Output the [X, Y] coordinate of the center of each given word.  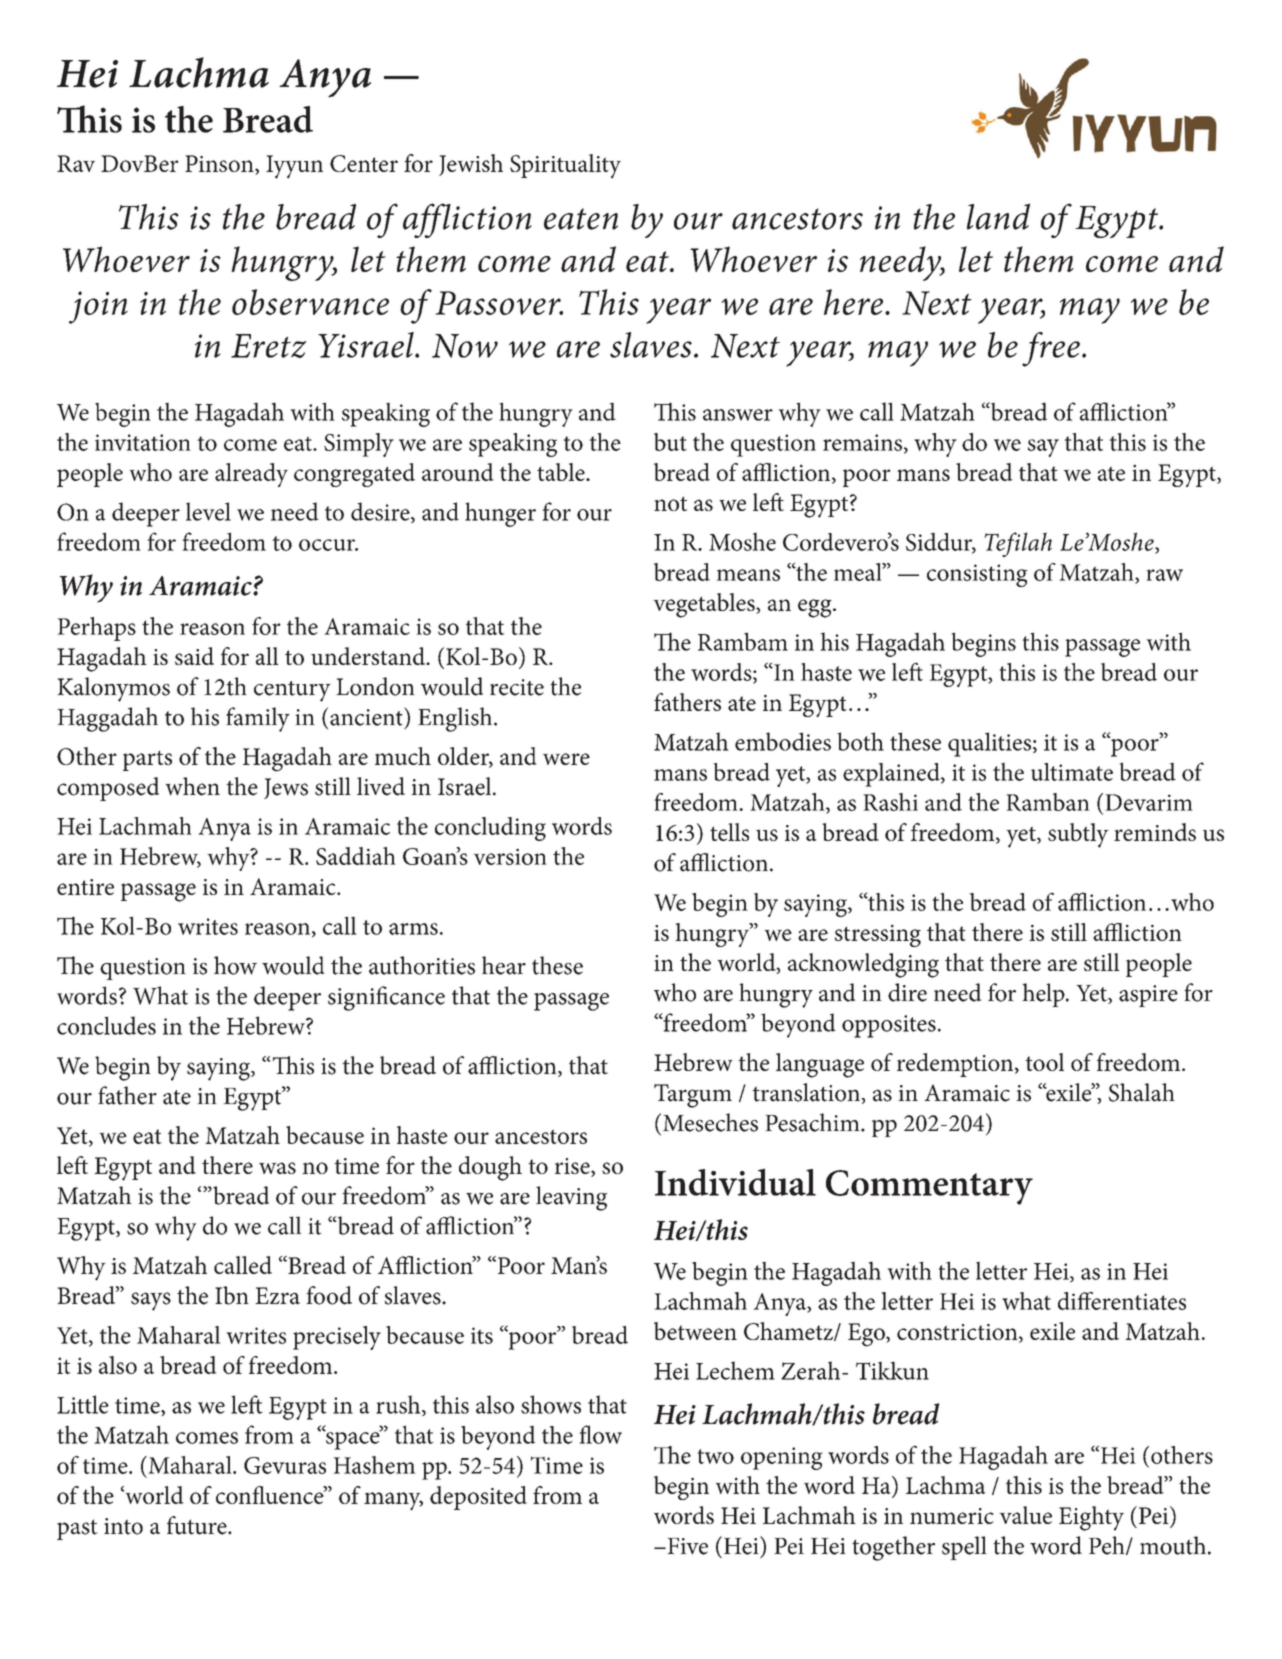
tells [729, 832]
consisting [977, 575]
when [192, 786]
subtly [1078, 835]
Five [686, 1546]
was [277, 1168]
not [670, 503]
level [208, 511]
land [998, 216]
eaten [581, 219]
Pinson [220, 165]
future [198, 1525]
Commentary [929, 1187]
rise [573, 1167]
